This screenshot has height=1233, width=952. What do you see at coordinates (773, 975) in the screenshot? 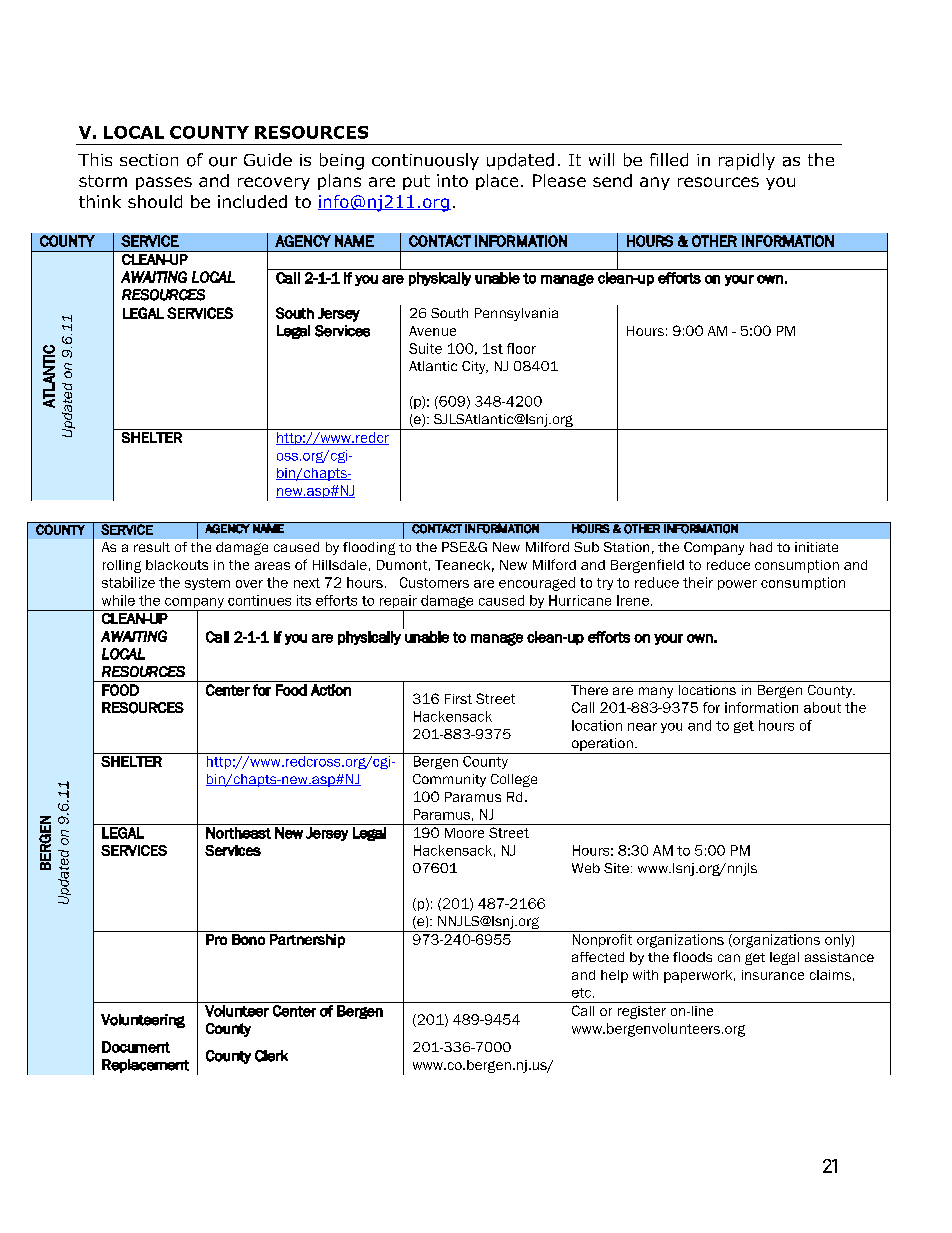
I see `insurance` at bounding box center [773, 975].
